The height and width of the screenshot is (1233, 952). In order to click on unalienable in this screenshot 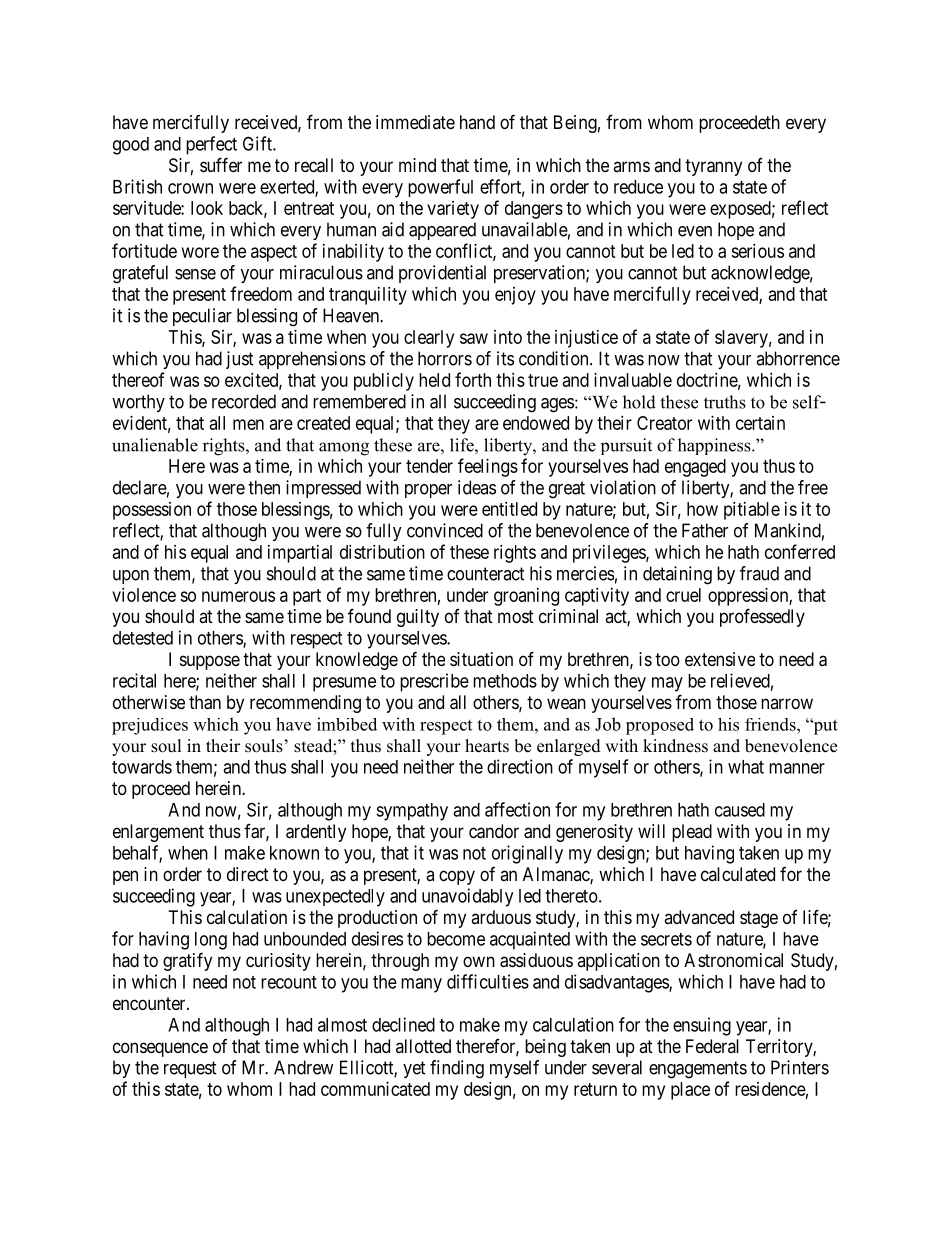, I will do `click(155, 445)`.
